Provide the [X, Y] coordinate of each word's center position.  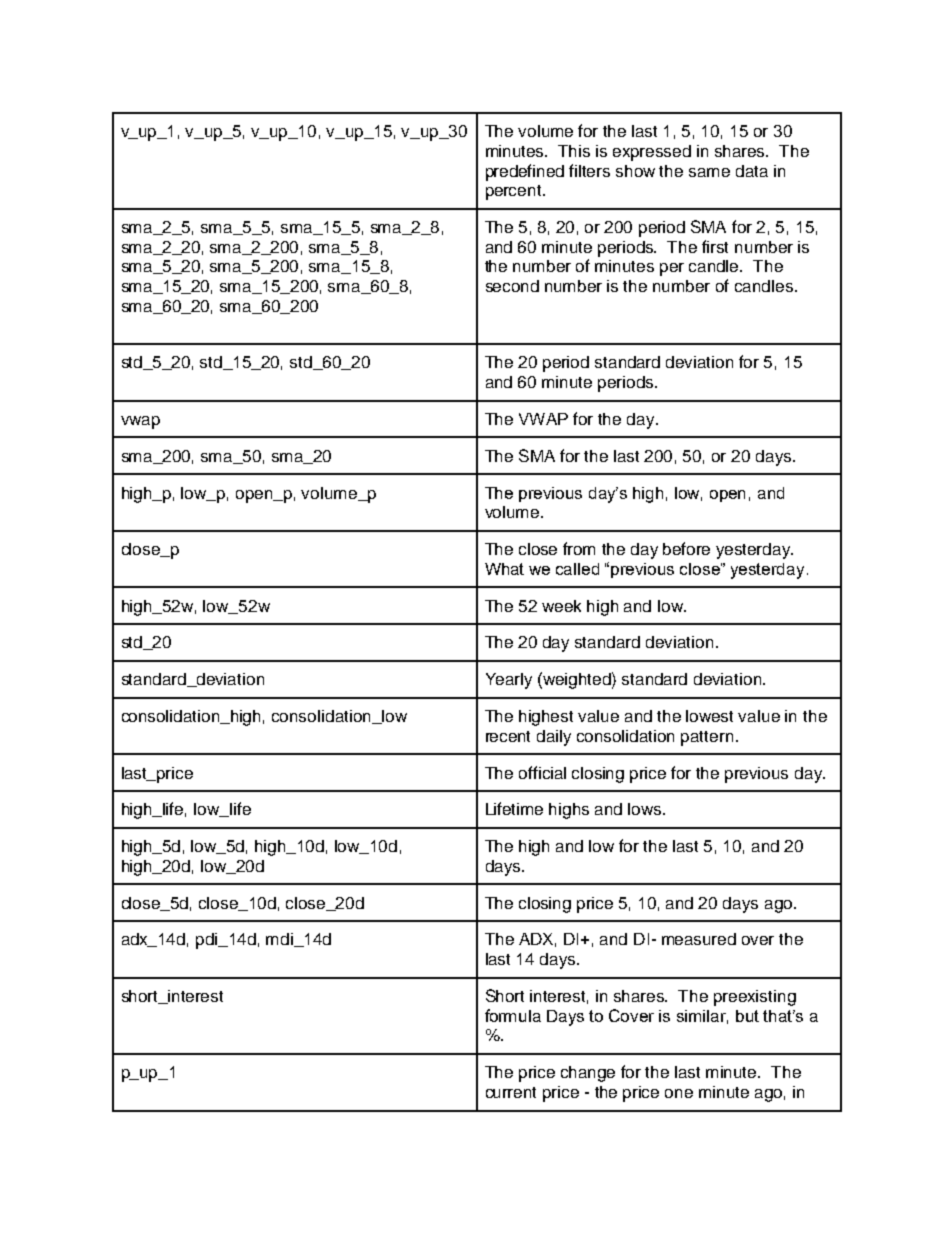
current [511, 1092]
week [561, 606]
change [588, 1074]
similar [702, 1017]
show [635, 171]
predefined [525, 172]
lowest [709, 716]
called [577, 569]
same [709, 172]
